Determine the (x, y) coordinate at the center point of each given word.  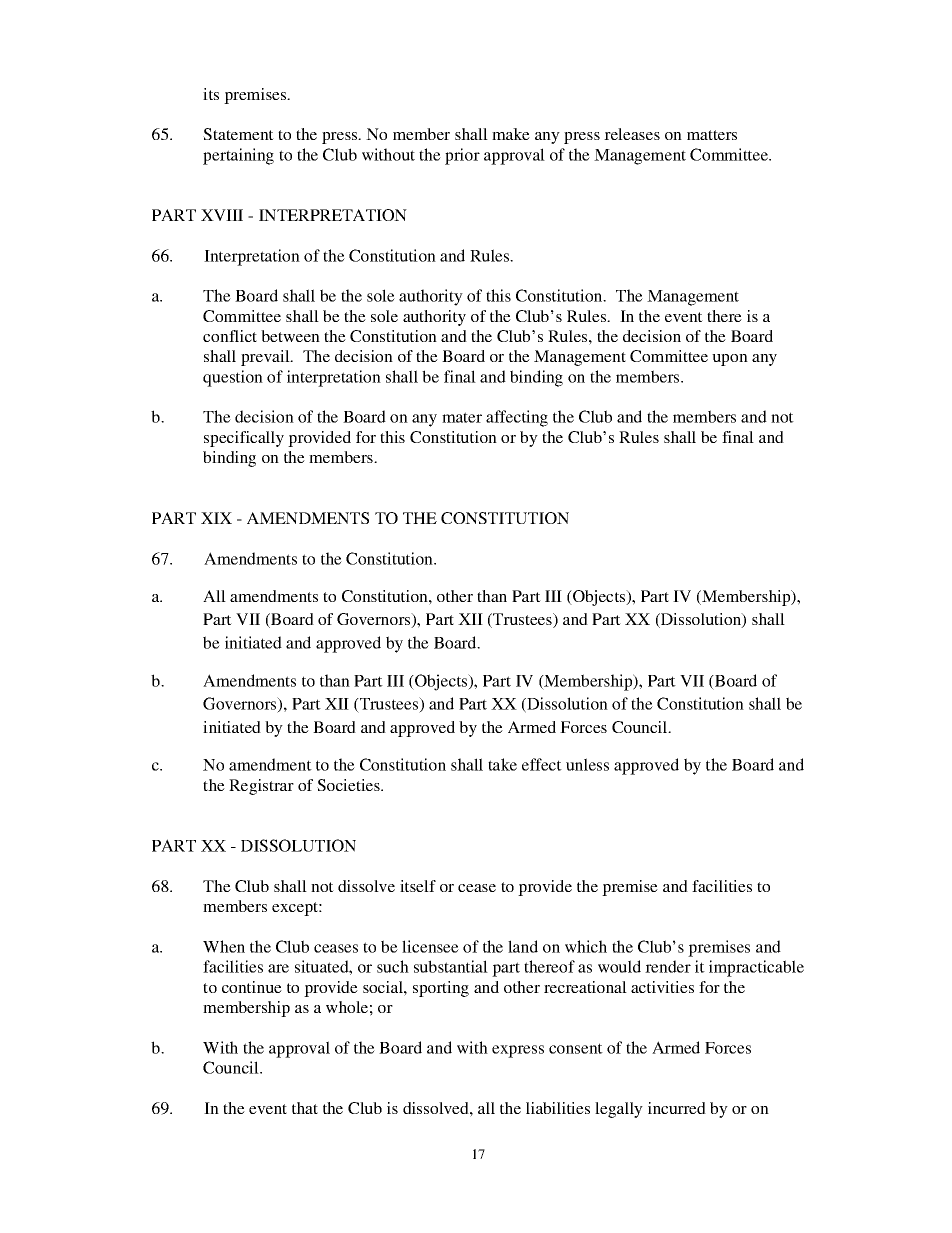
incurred (677, 1108)
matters (712, 135)
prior (462, 156)
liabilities (558, 1108)
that (305, 1108)
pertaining (238, 156)
